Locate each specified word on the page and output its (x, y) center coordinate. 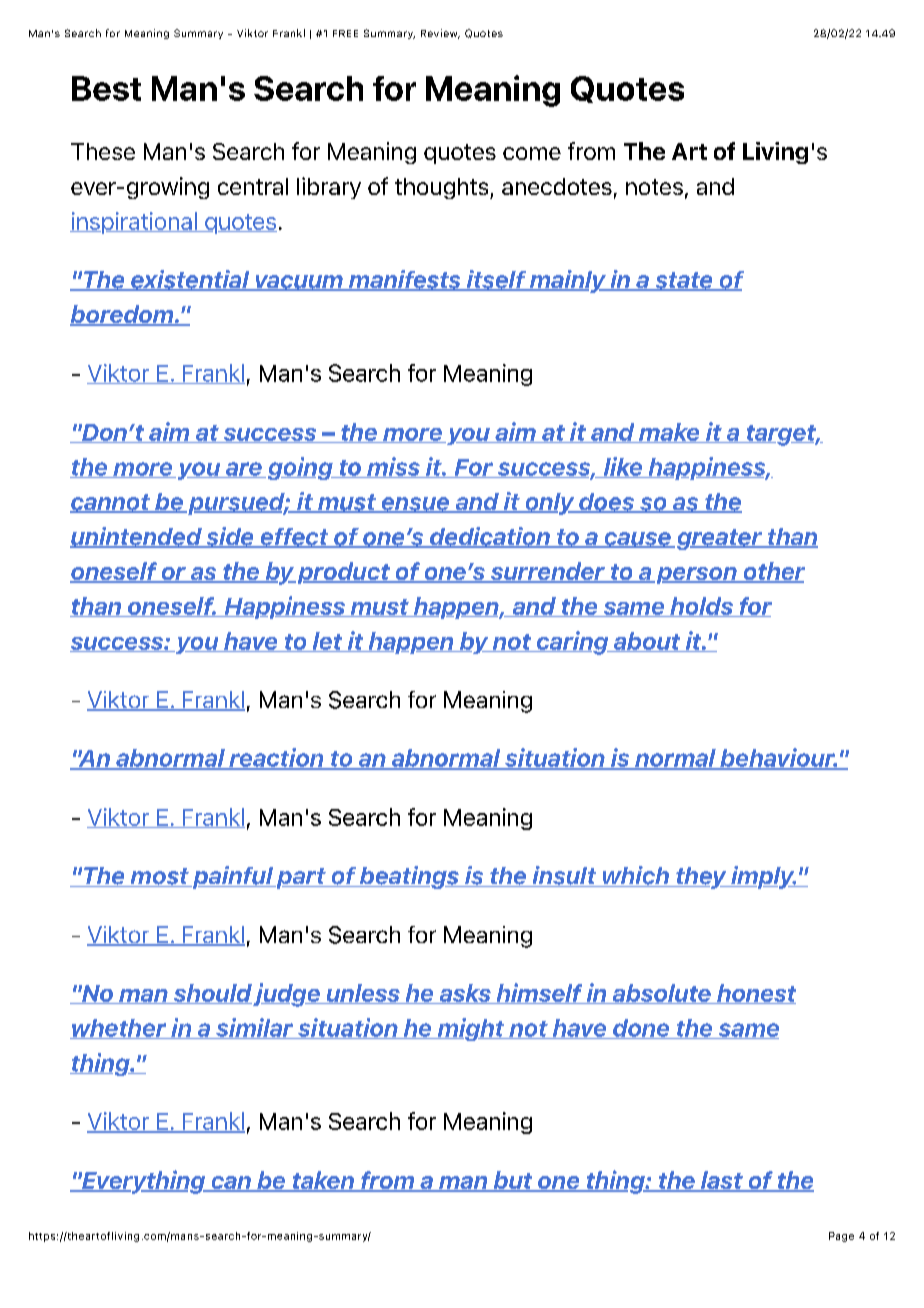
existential (190, 280)
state (684, 281)
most (159, 877)
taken (323, 1181)
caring (572, 643)
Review (440, 34)
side (230, 537)
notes (654, 187)
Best (106, 88)
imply (763, 877)
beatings (409, 877)
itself (496, 280)
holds (701, 607)
